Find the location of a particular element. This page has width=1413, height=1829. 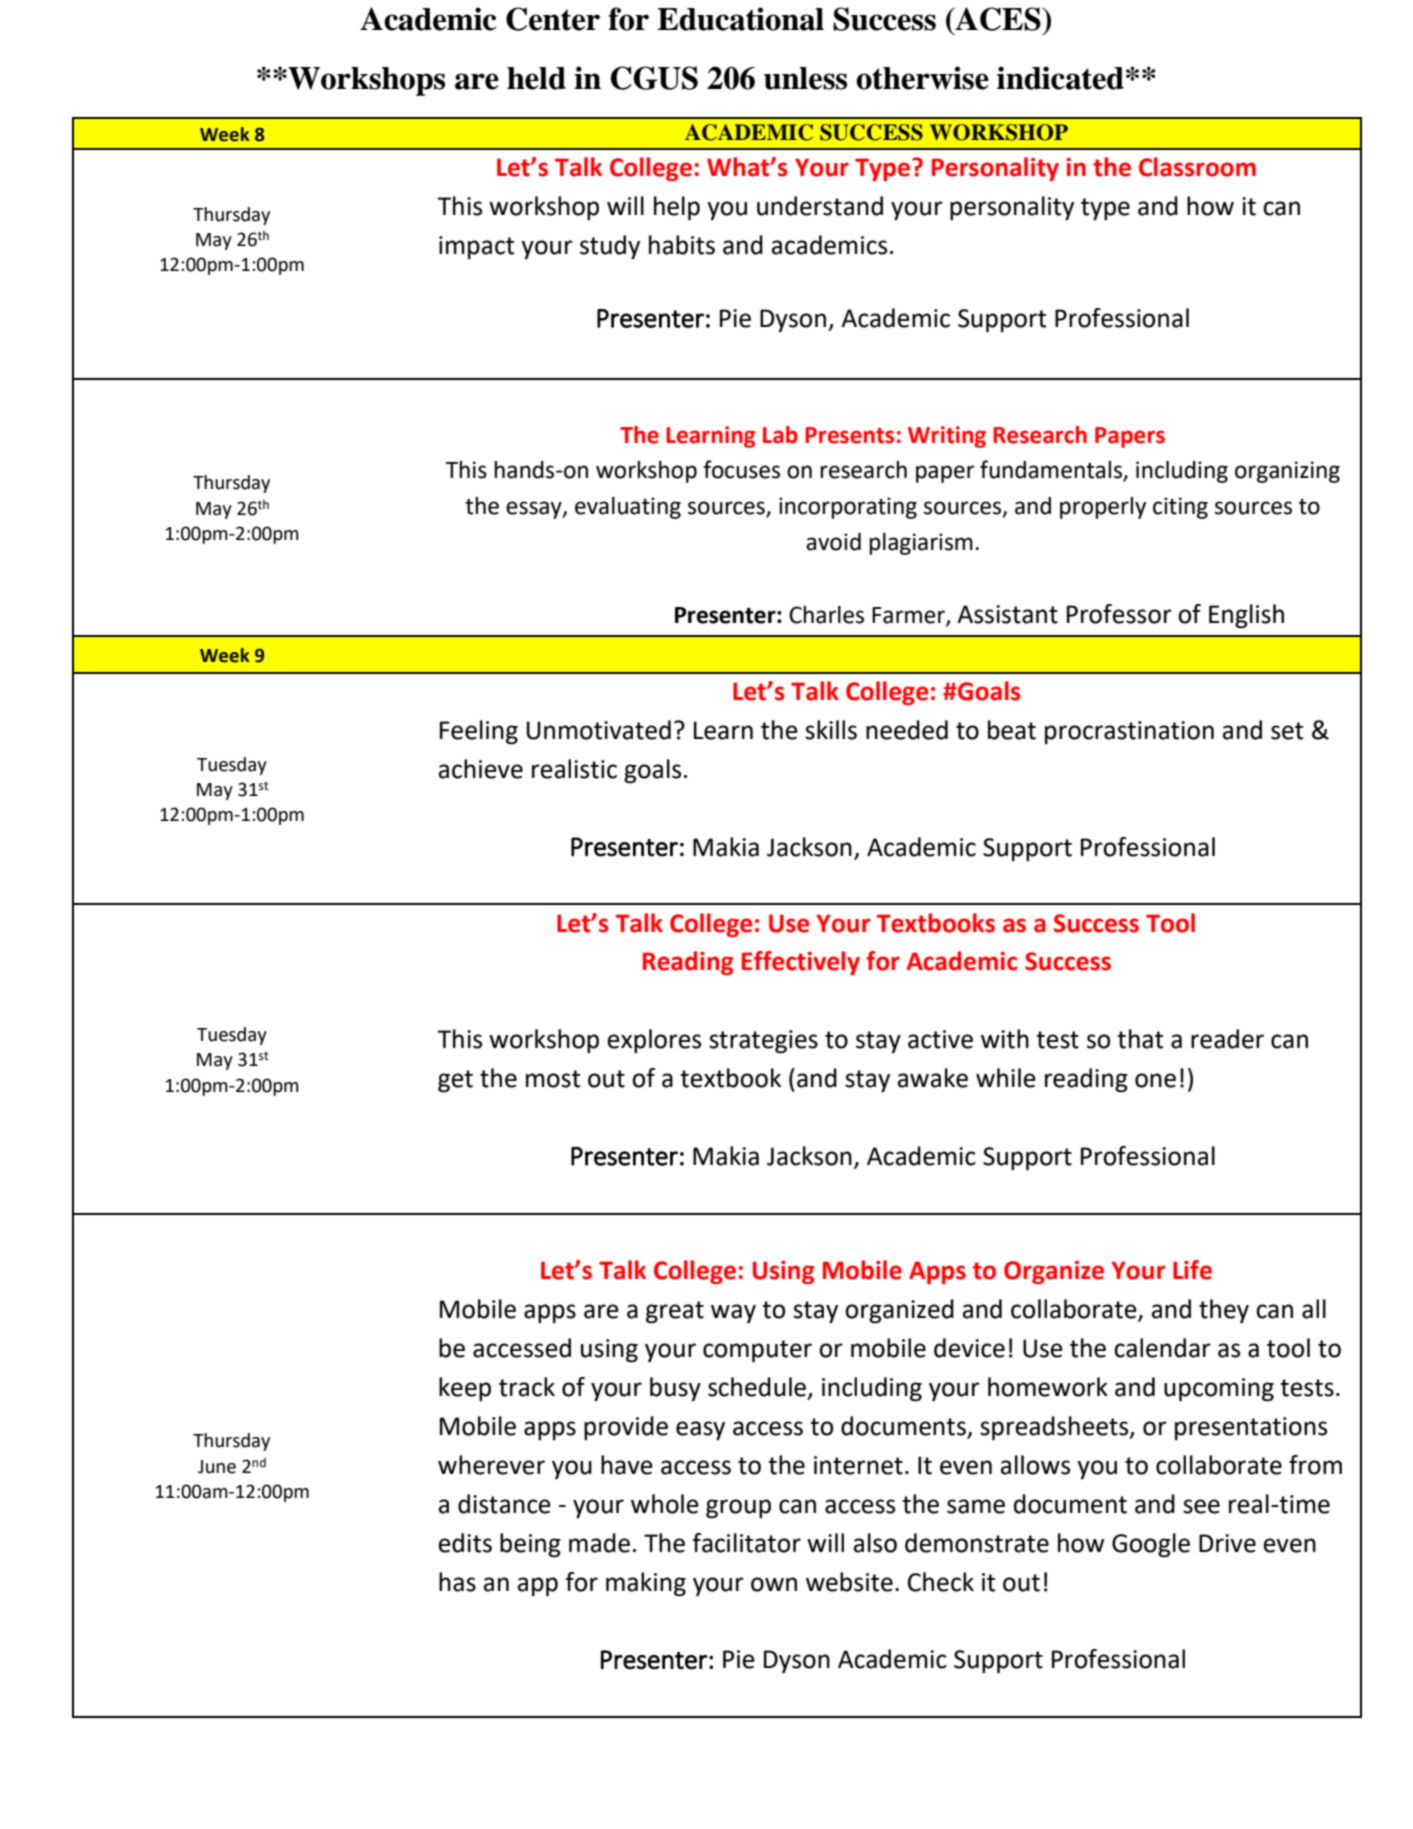

one is located at coordinates (1155, 1080).
